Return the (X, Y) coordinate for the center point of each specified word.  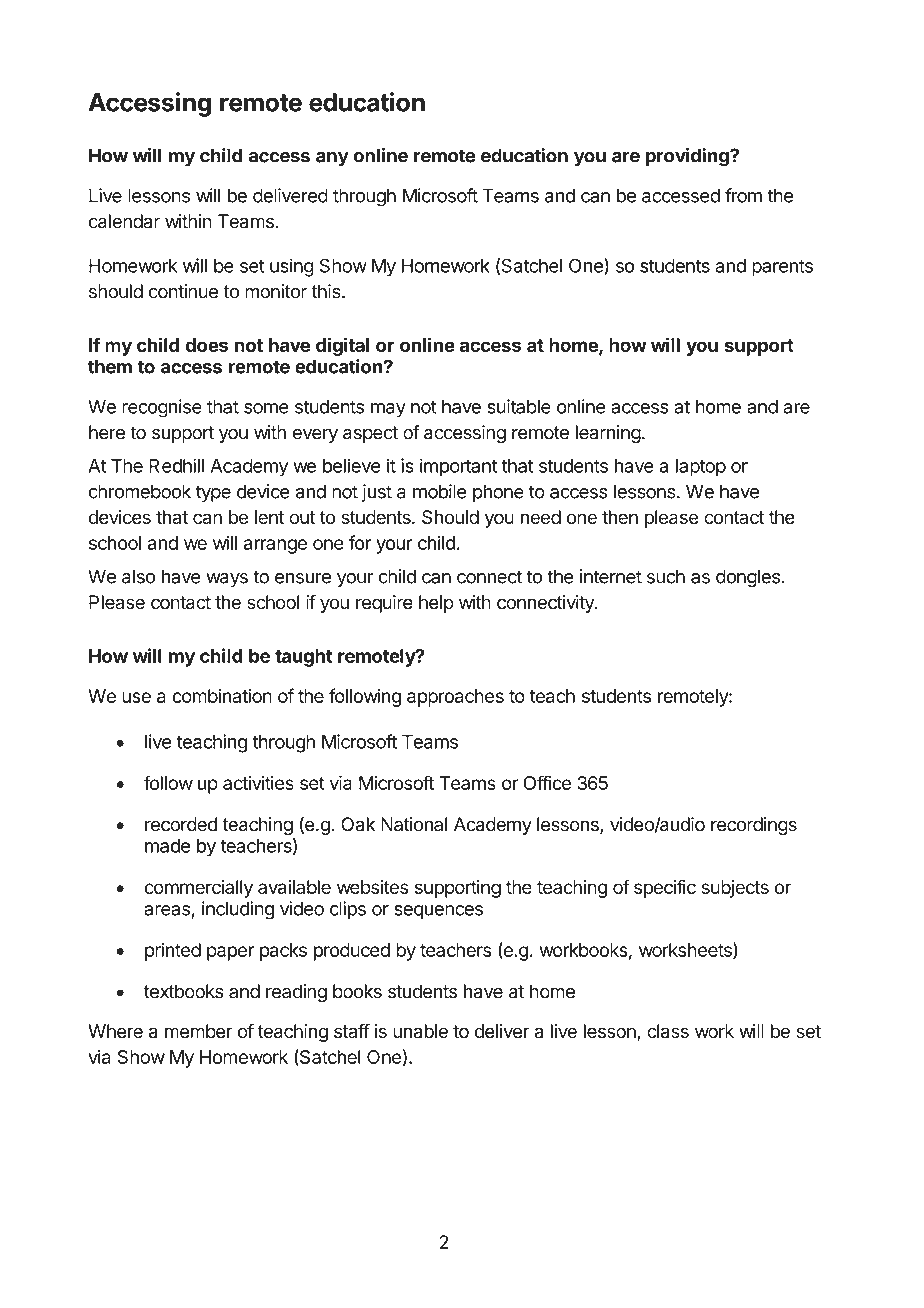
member (199, 1031)
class (668, 1031)
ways (227, 580)
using (292, 267)
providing (688, 157)
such (666, 576)
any (332, 159)
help (436, 604)
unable (420, 1031)
